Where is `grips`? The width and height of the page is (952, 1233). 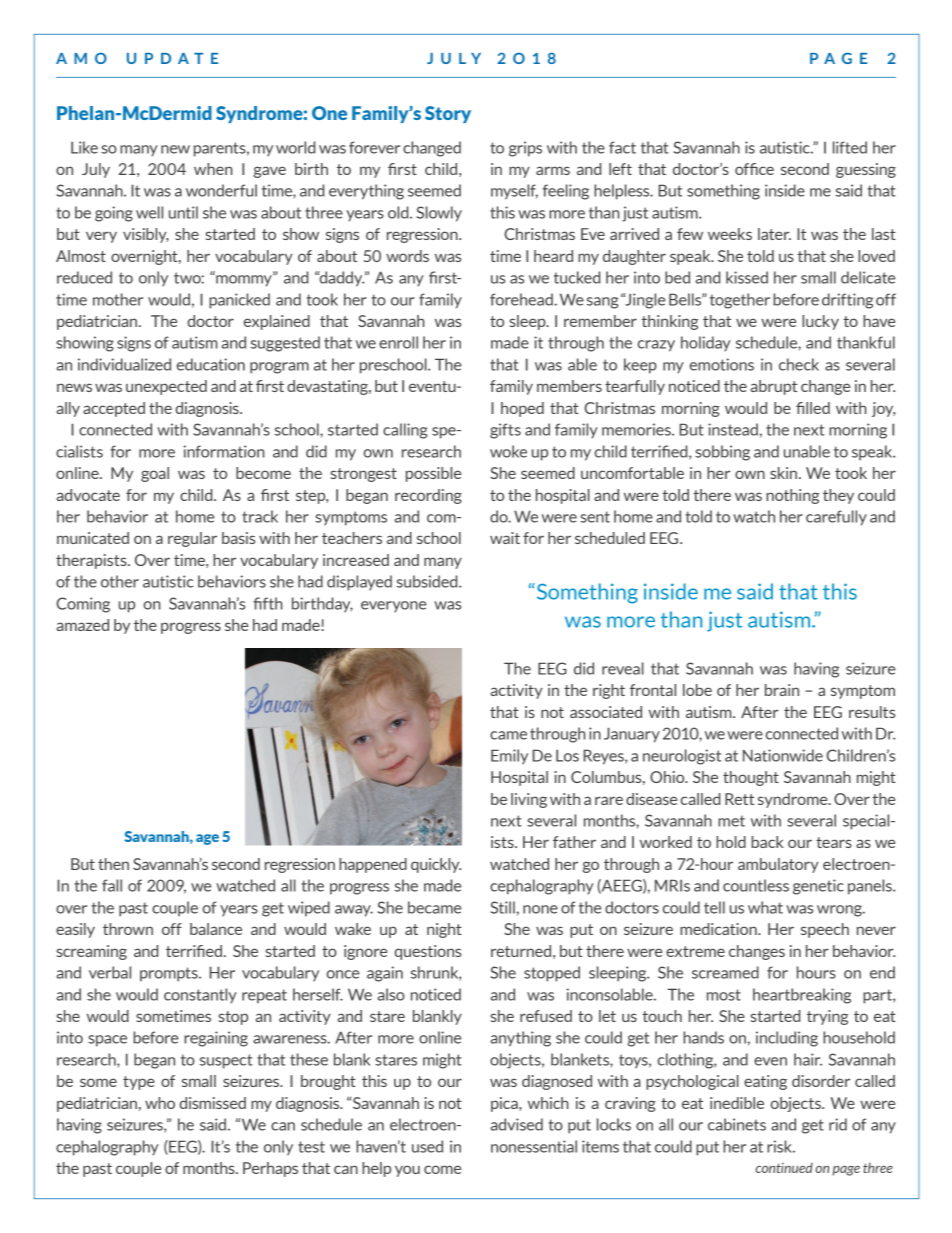 grips is located at coordinates (525, 149).
